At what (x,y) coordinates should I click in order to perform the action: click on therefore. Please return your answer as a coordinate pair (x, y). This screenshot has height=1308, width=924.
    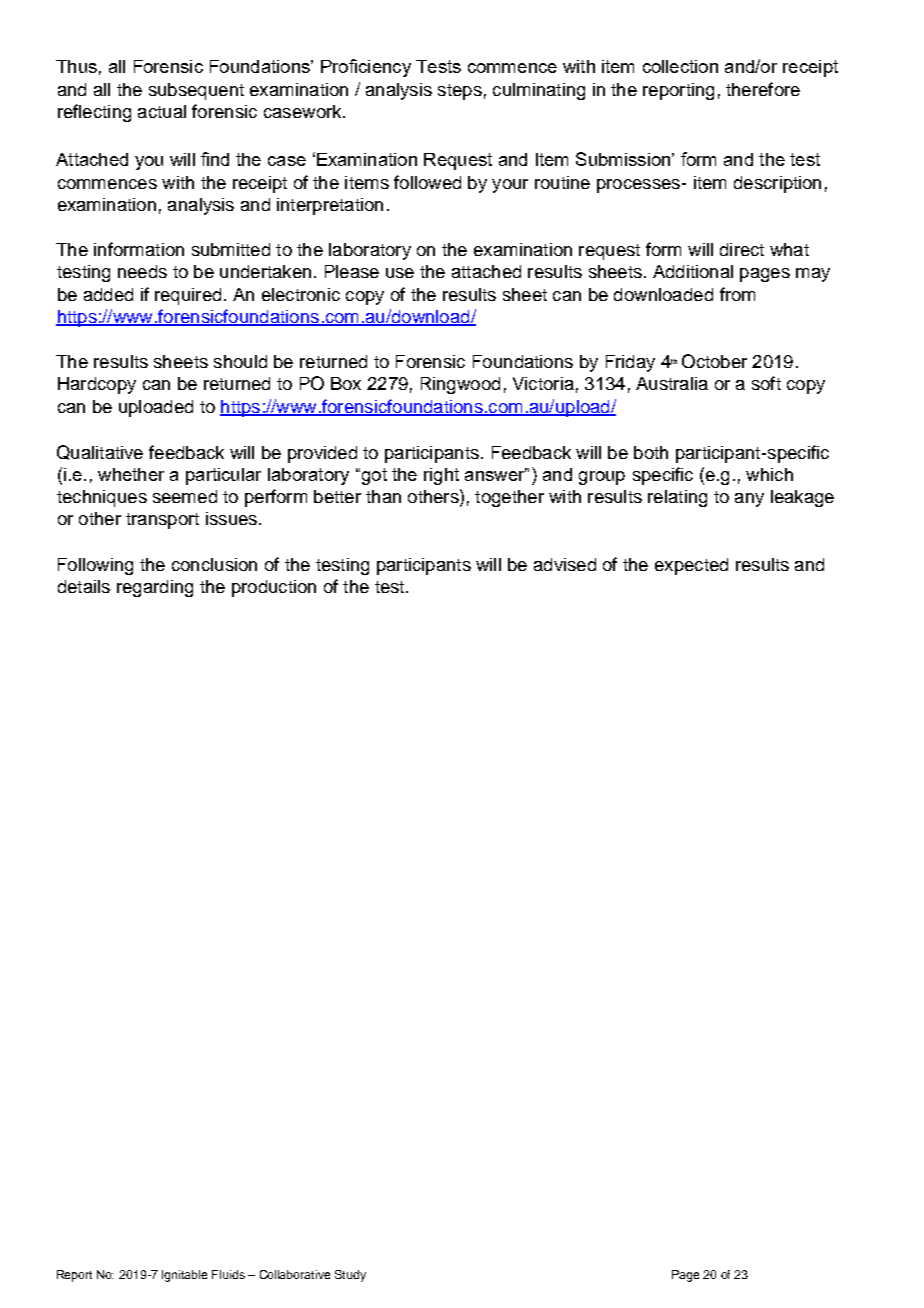
    Looking at the image, I should click on (763, 89).
